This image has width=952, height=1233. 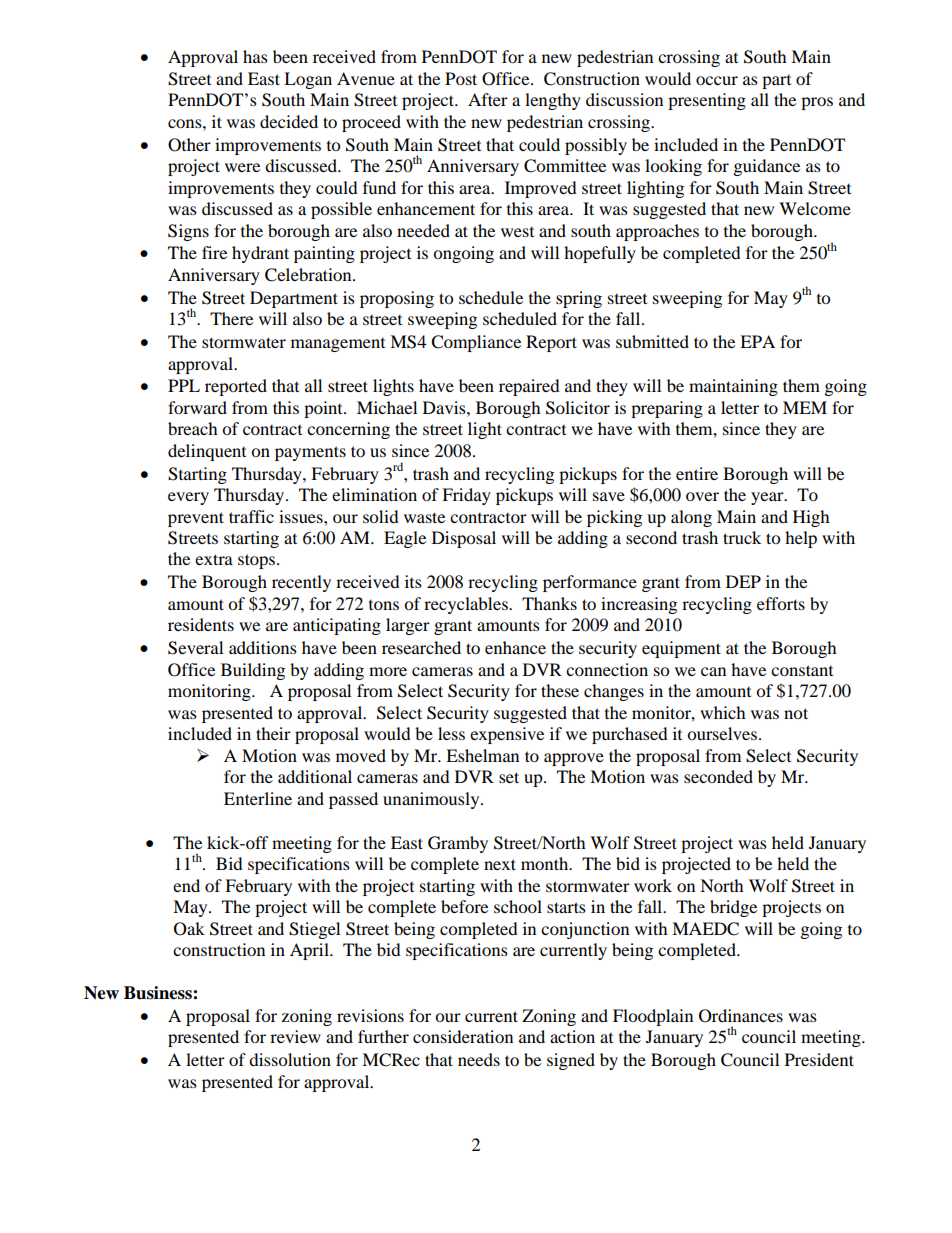 What do you see at coordinates (707, 101) in the image?
I see `presenting` at bounding box center [707, 101].
